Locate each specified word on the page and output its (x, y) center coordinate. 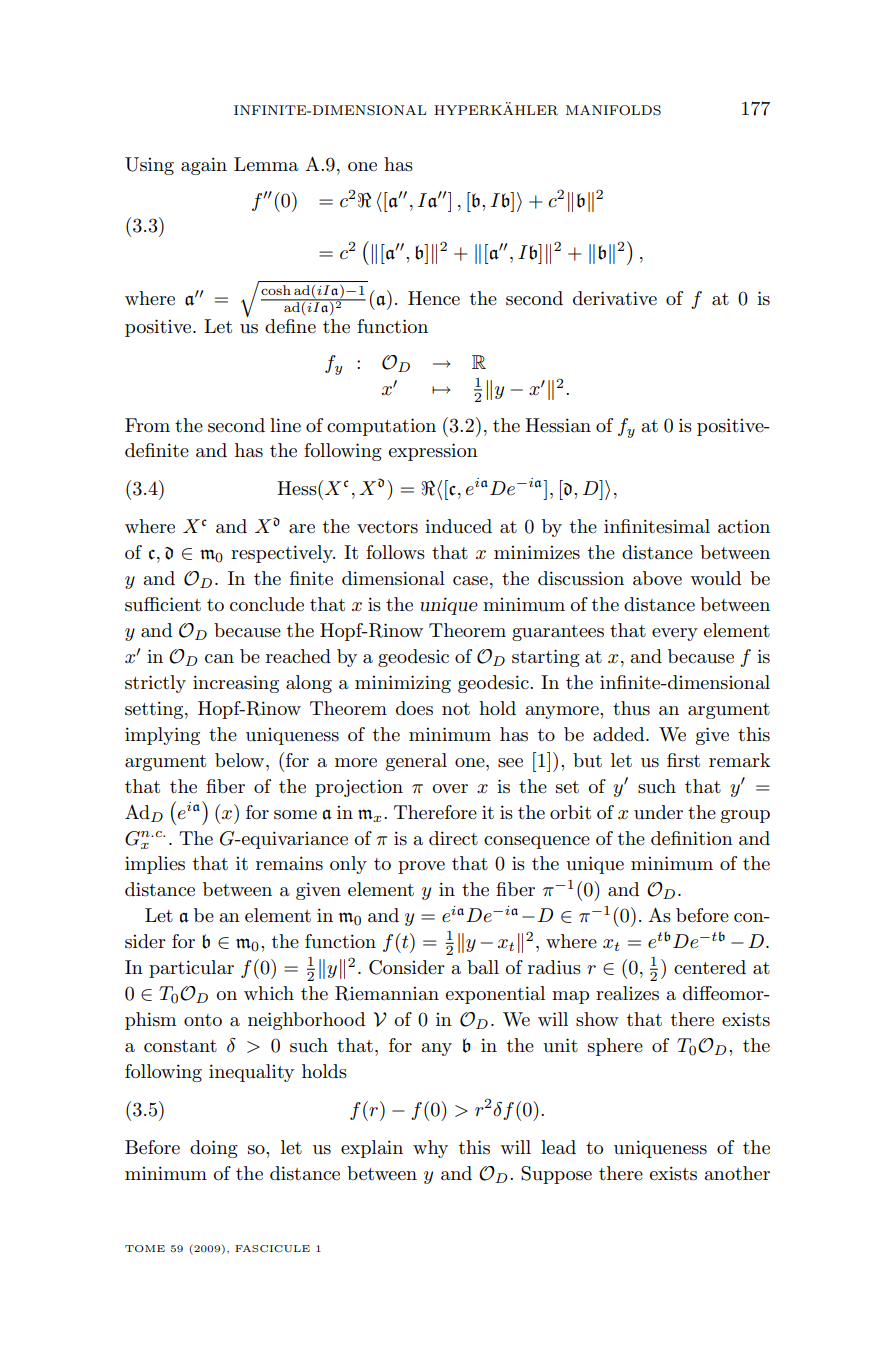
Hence (434, 298)
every (675, 634)
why (430, 1149)
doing (214, 1149)
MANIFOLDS (613, 110)
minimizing (403, 684)
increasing (236, 684)
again (204, 166)
